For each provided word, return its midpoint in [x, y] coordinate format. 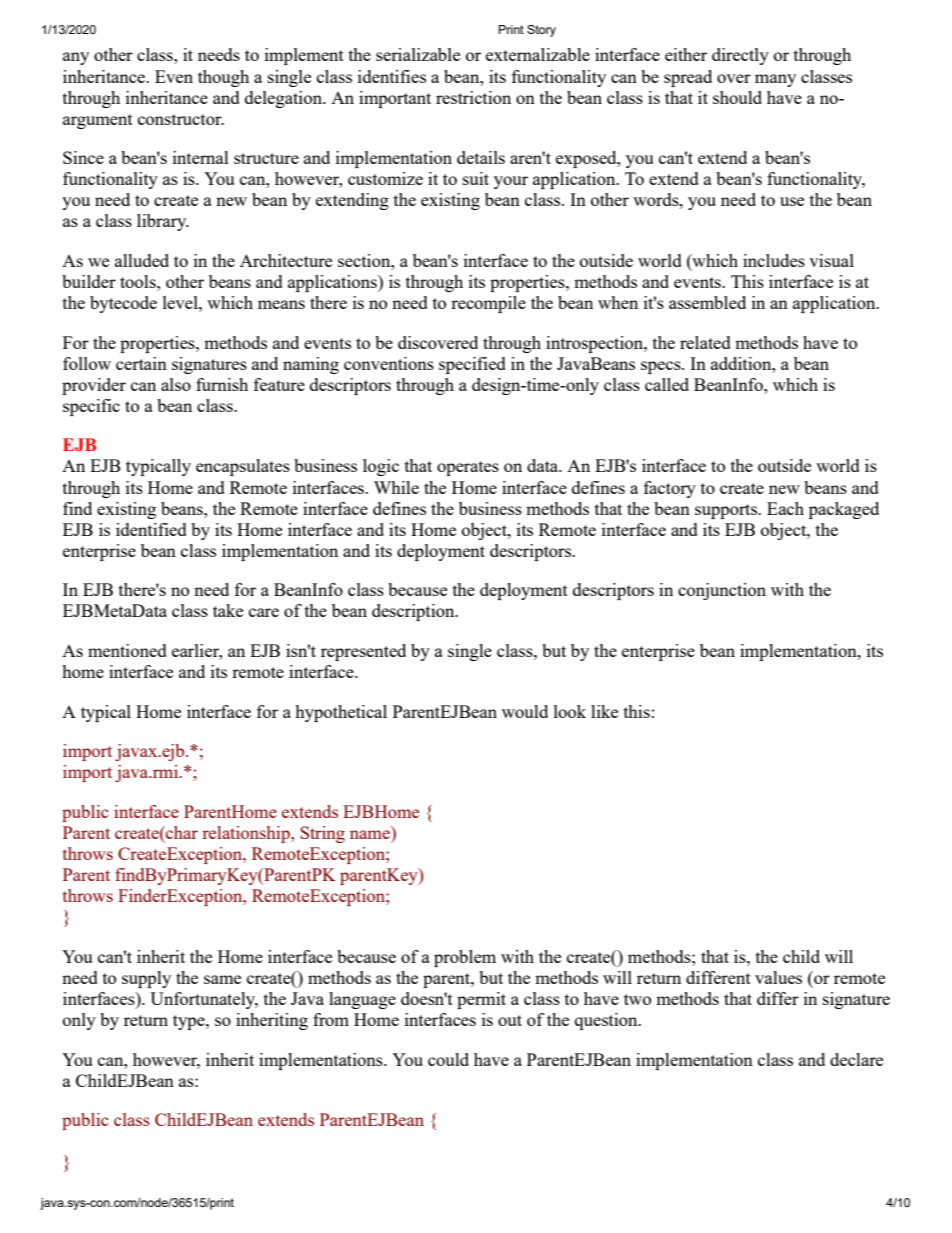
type [190, 1022]
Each [785, 508]
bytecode [123, 304]
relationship [247, 834]
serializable [418, 54]
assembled [707, 302]
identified [151, 529]
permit [481, 1000]
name [370, 834]
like [604, 711]
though [223, 78]
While [396, 487]
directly [740, 56]
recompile [488, 304]
